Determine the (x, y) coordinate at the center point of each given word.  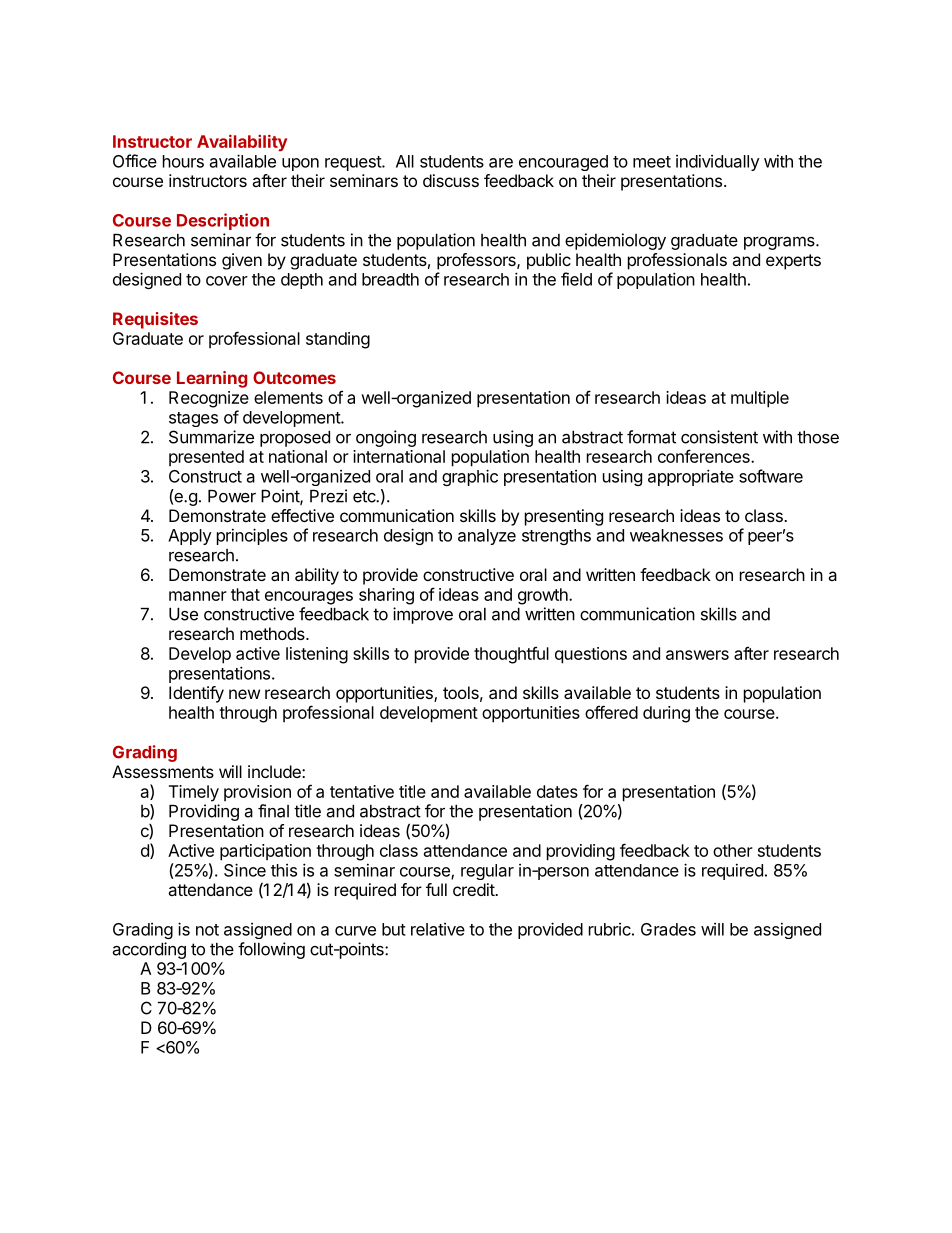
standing (338, 340)
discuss (451, 180)
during (666, 714)
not (207, 930)
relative (438, 929)
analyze (487, 537)
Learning (212, 379)
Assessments (163, 771)
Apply (190, 537)
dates (557, 791)
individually (718, 162)
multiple (760, 399)
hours (183, 161)
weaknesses (676, 535)
